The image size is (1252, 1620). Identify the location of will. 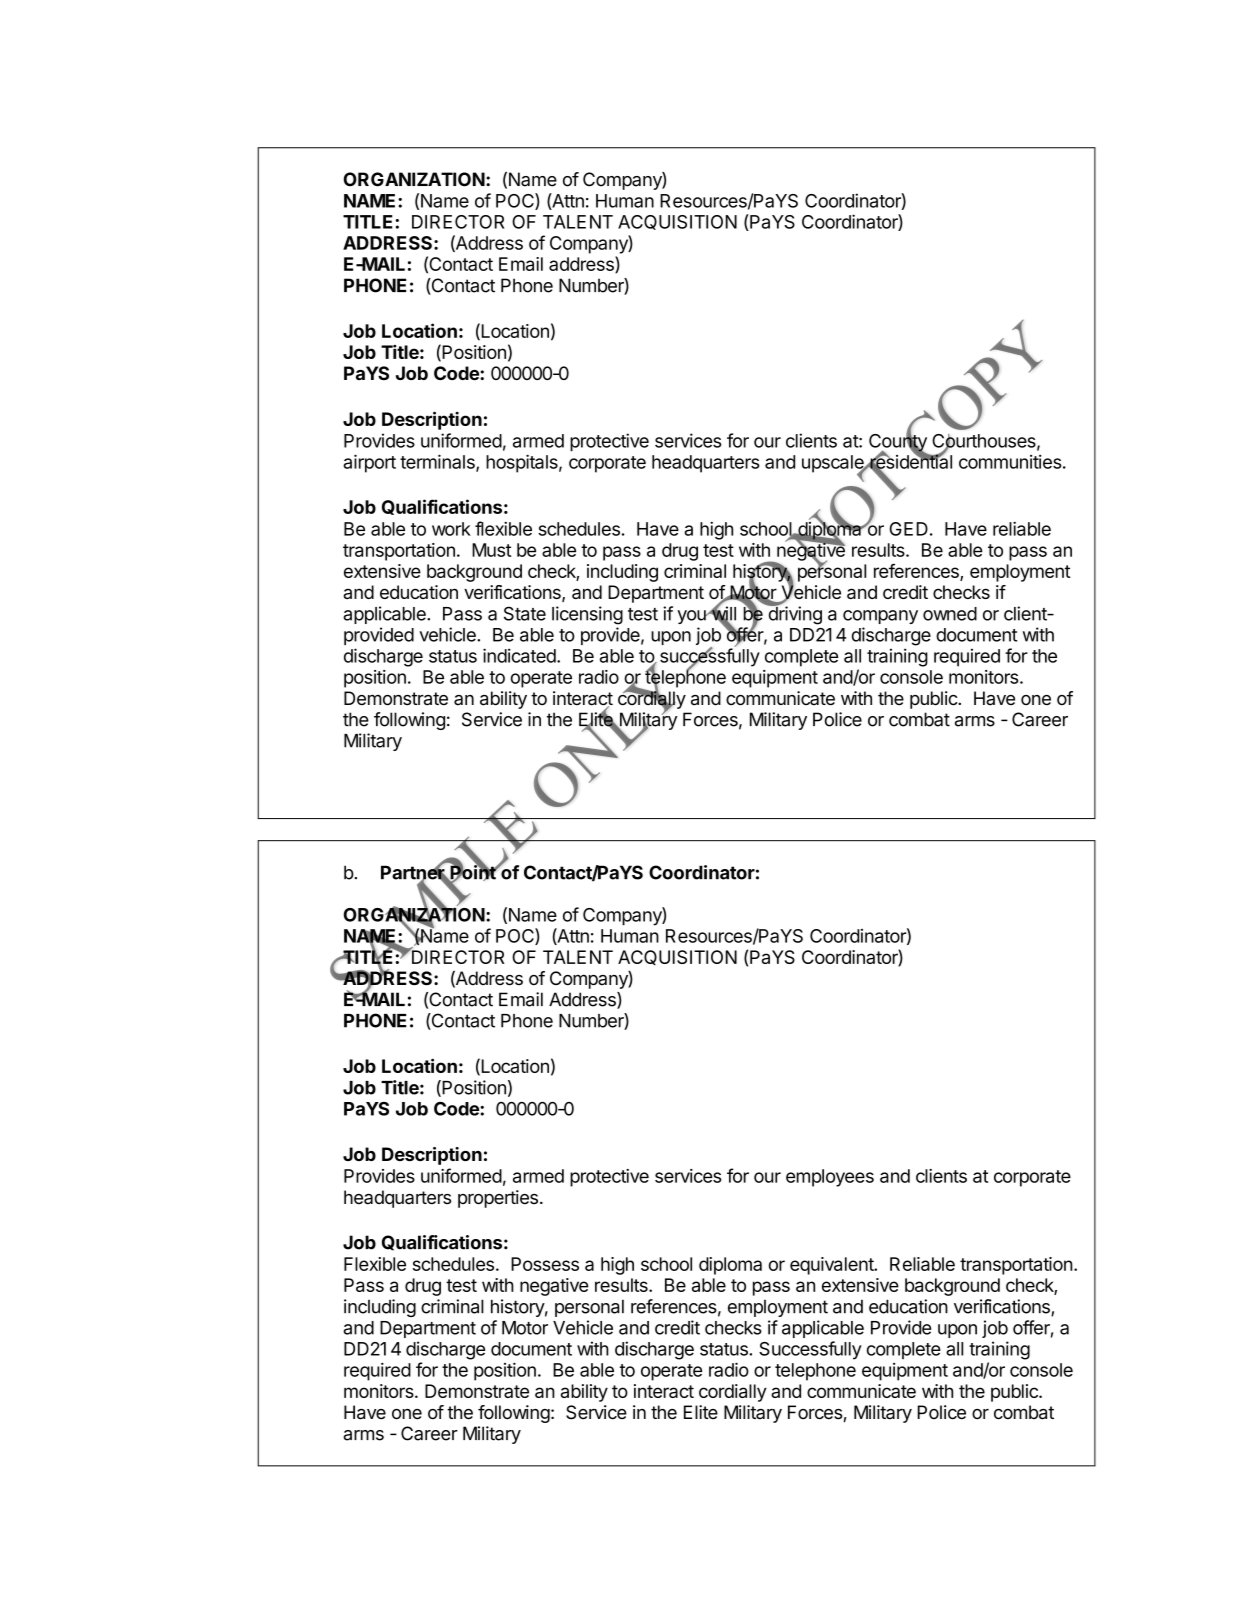
(722, 614).
